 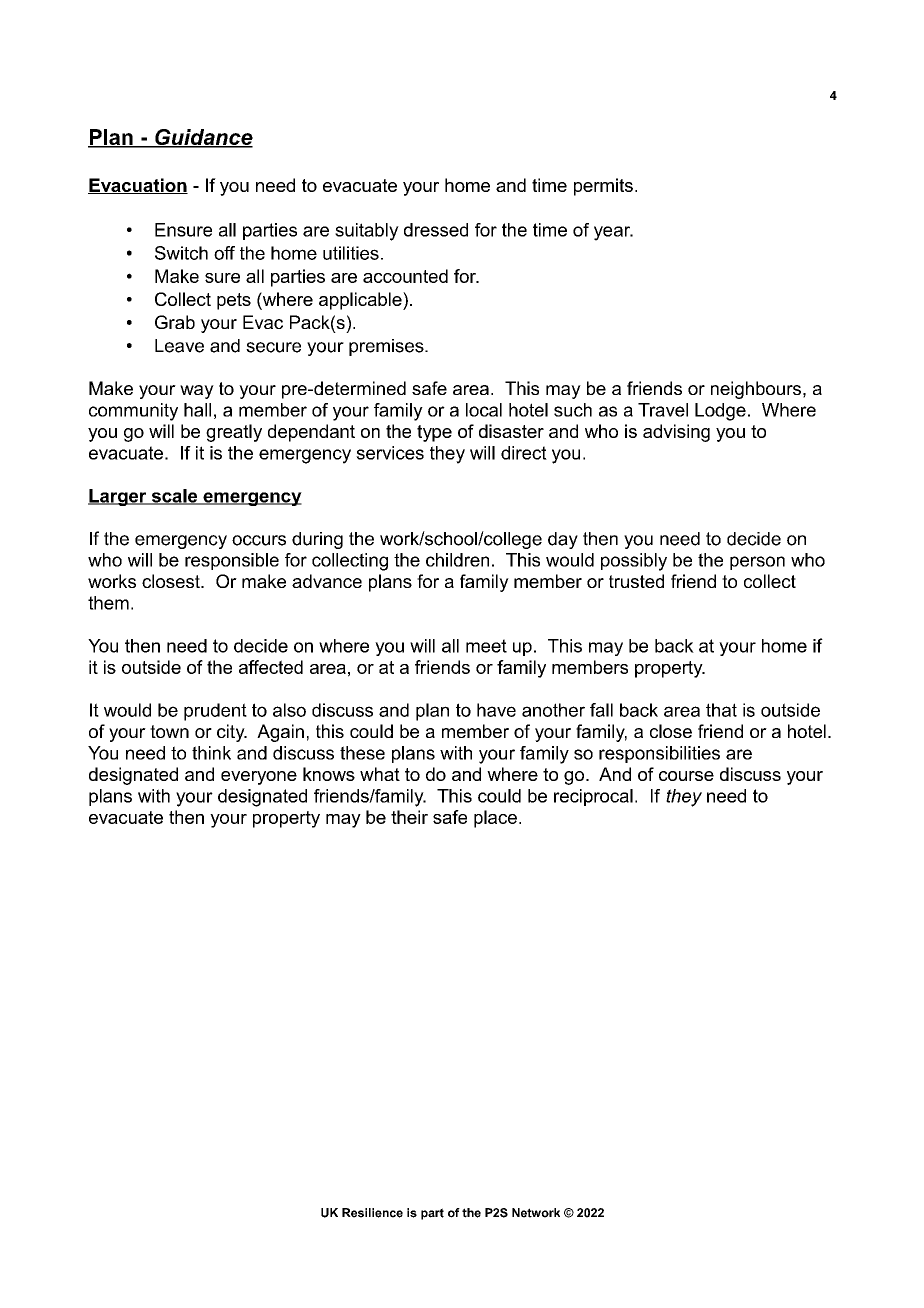 I want to click on children, so click(x=457, y=560).
